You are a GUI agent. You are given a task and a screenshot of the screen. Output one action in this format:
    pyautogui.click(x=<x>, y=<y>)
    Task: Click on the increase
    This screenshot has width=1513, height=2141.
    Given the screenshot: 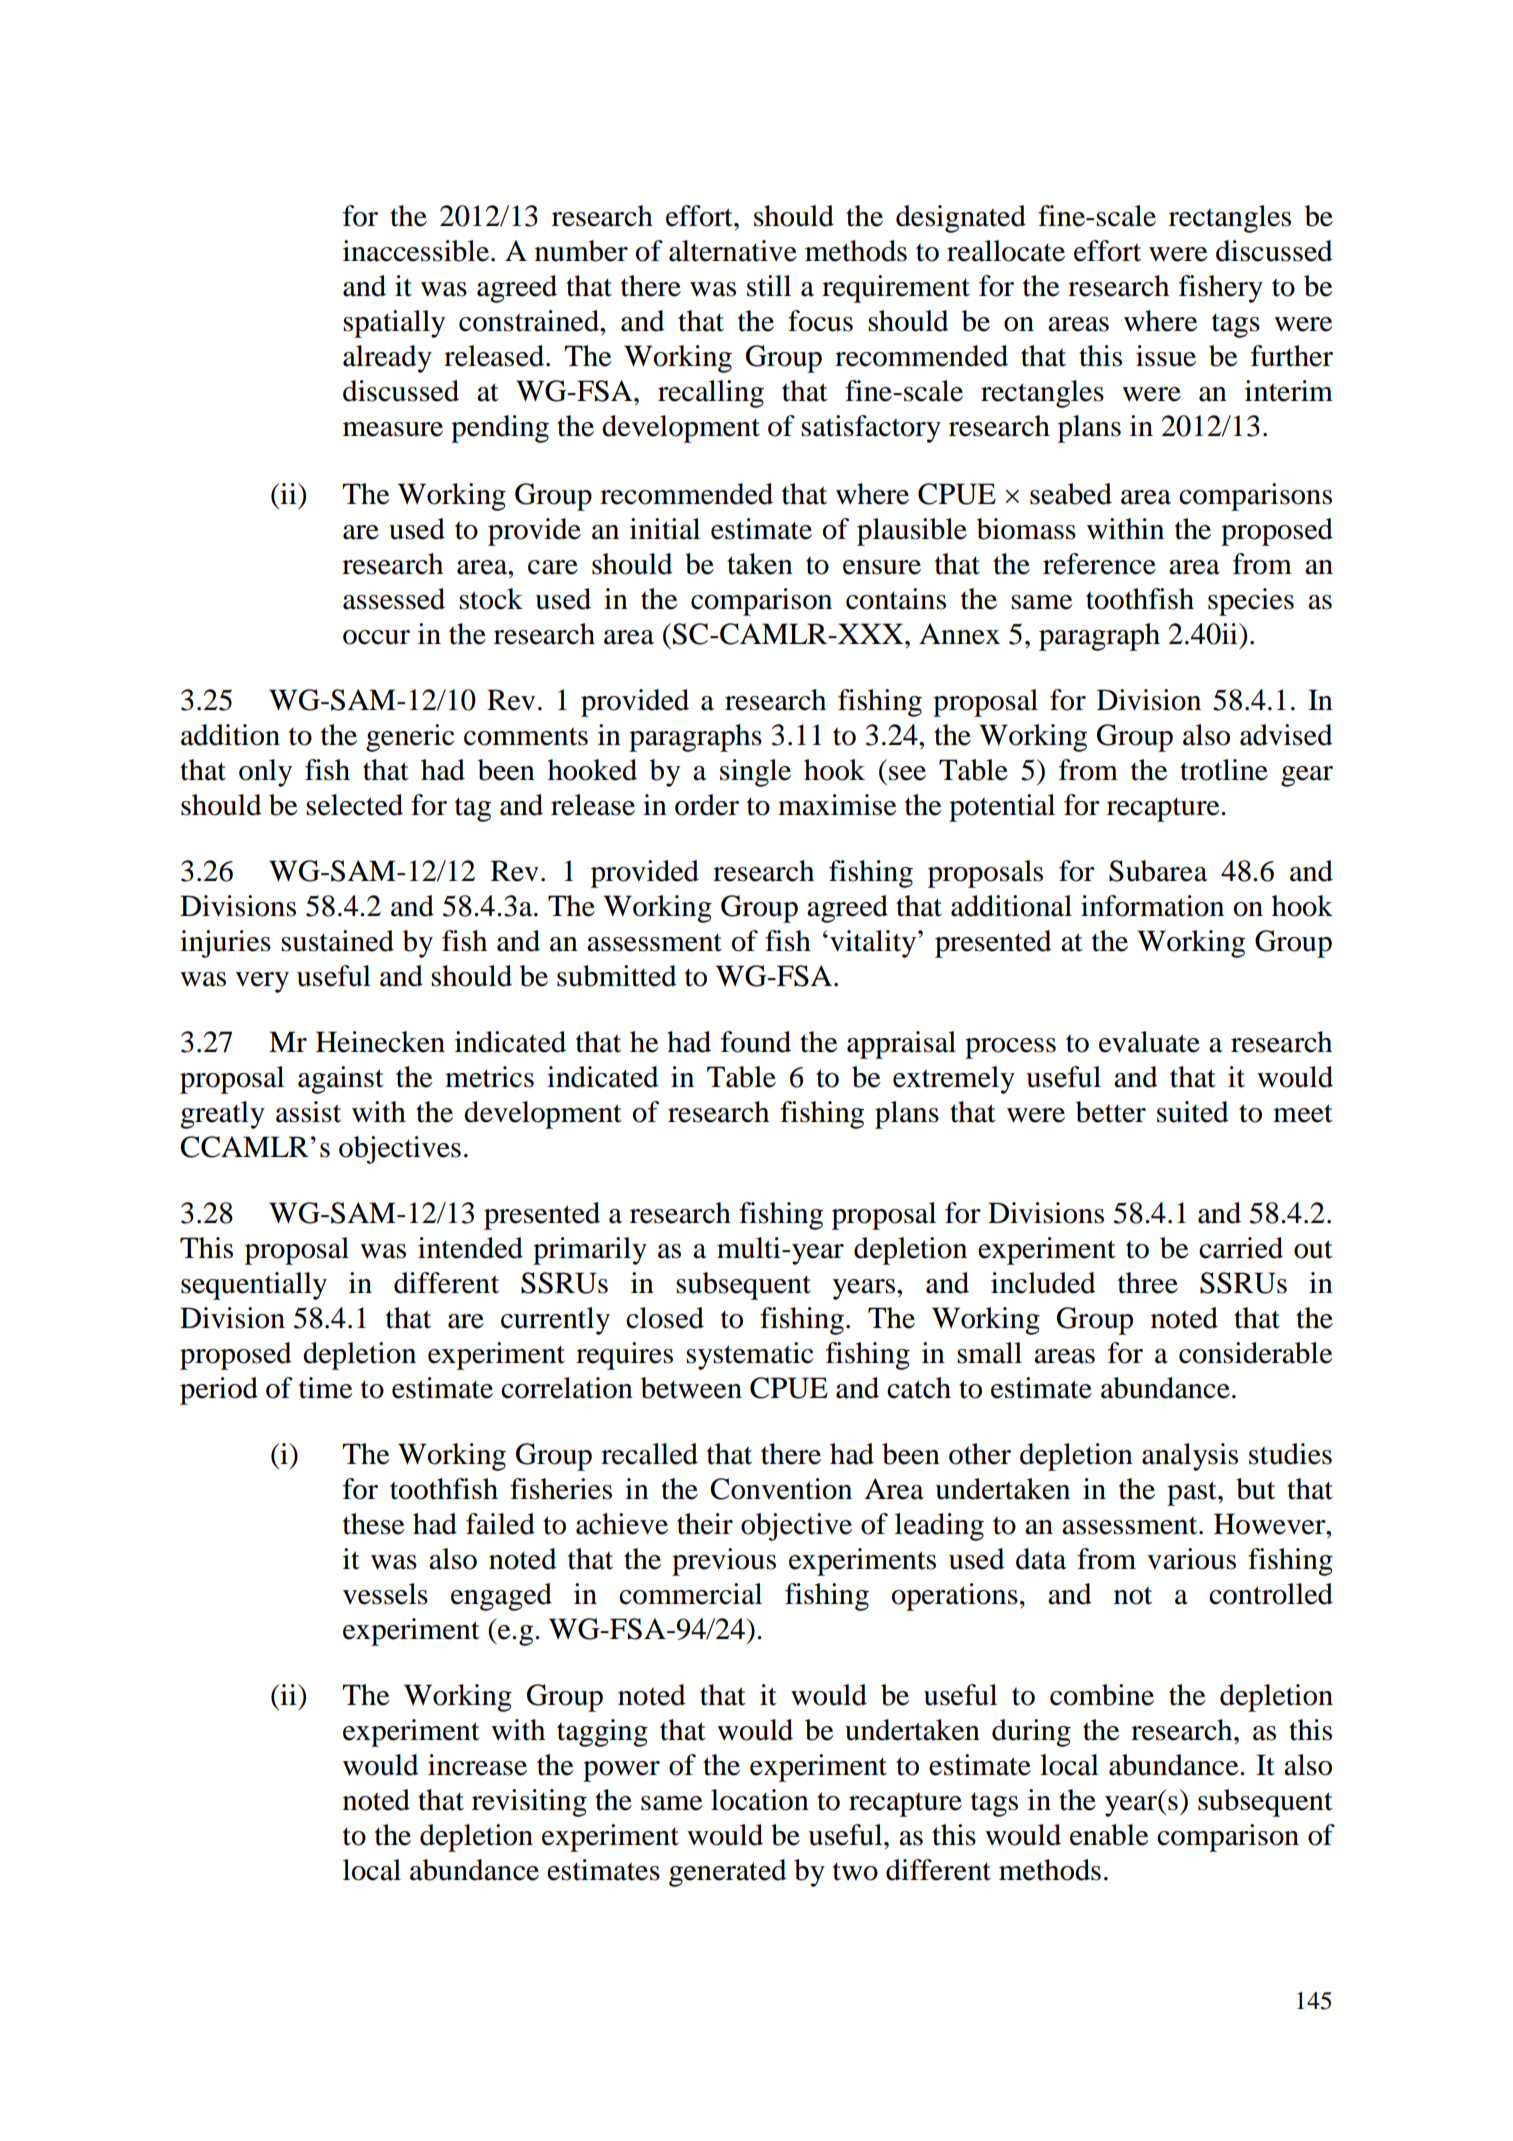 What is the action you would take?
    pyautogui.click(x=477, y=1765)
